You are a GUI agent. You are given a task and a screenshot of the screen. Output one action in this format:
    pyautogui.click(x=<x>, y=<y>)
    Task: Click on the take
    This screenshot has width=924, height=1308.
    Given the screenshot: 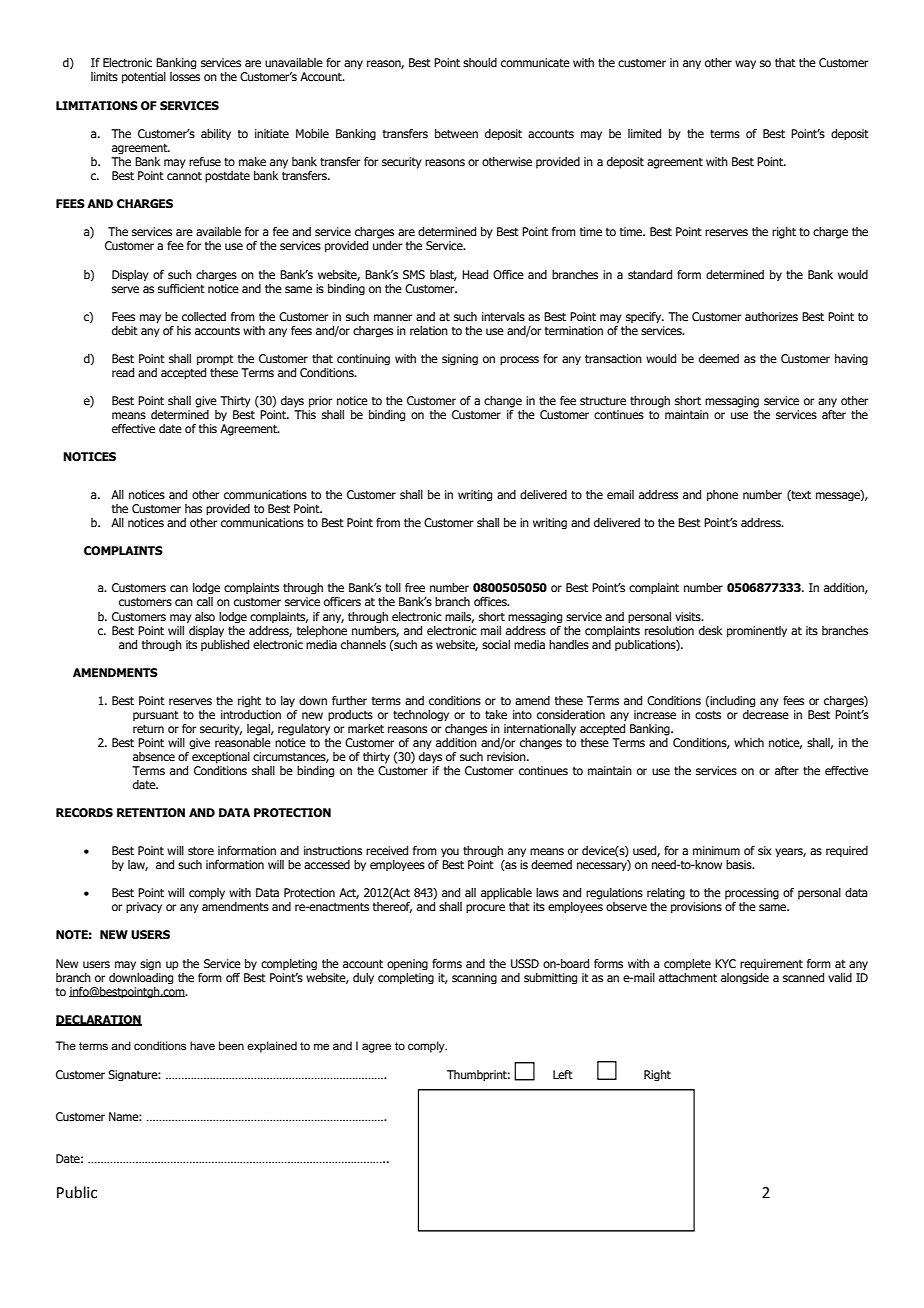 What is the action you would take?
    pyautogui.click(x=496, y=714)
